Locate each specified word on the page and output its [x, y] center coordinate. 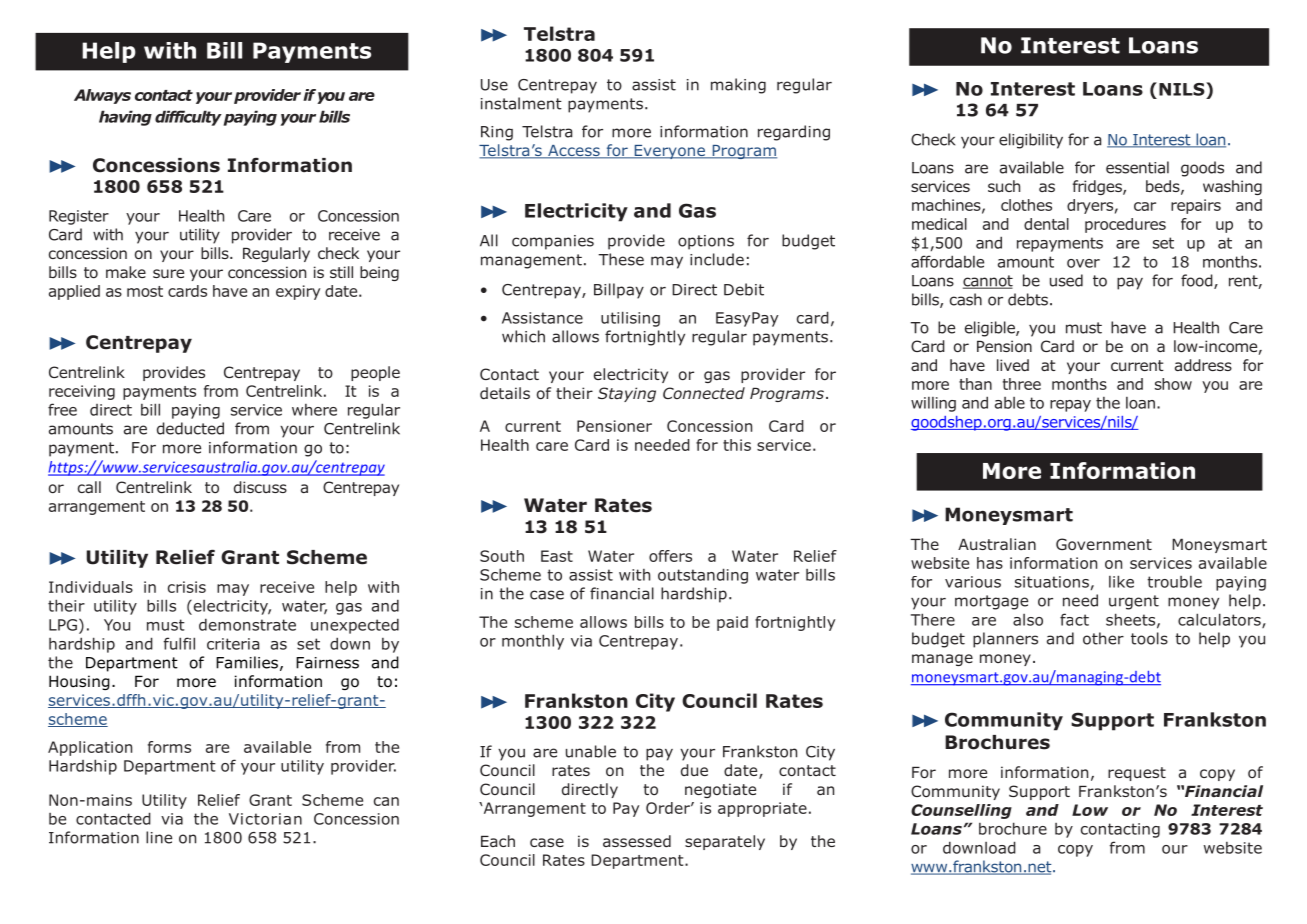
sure [168, 273]
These [621, 259]
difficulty [188, 118]
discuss [260, 487]
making [738, 86]
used [1066, 280]
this [737, 445]
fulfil [179, 643]
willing [933, 404]
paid [732, 623]
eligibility [1031, 141]
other [1103, 638]
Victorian [265, 819]
